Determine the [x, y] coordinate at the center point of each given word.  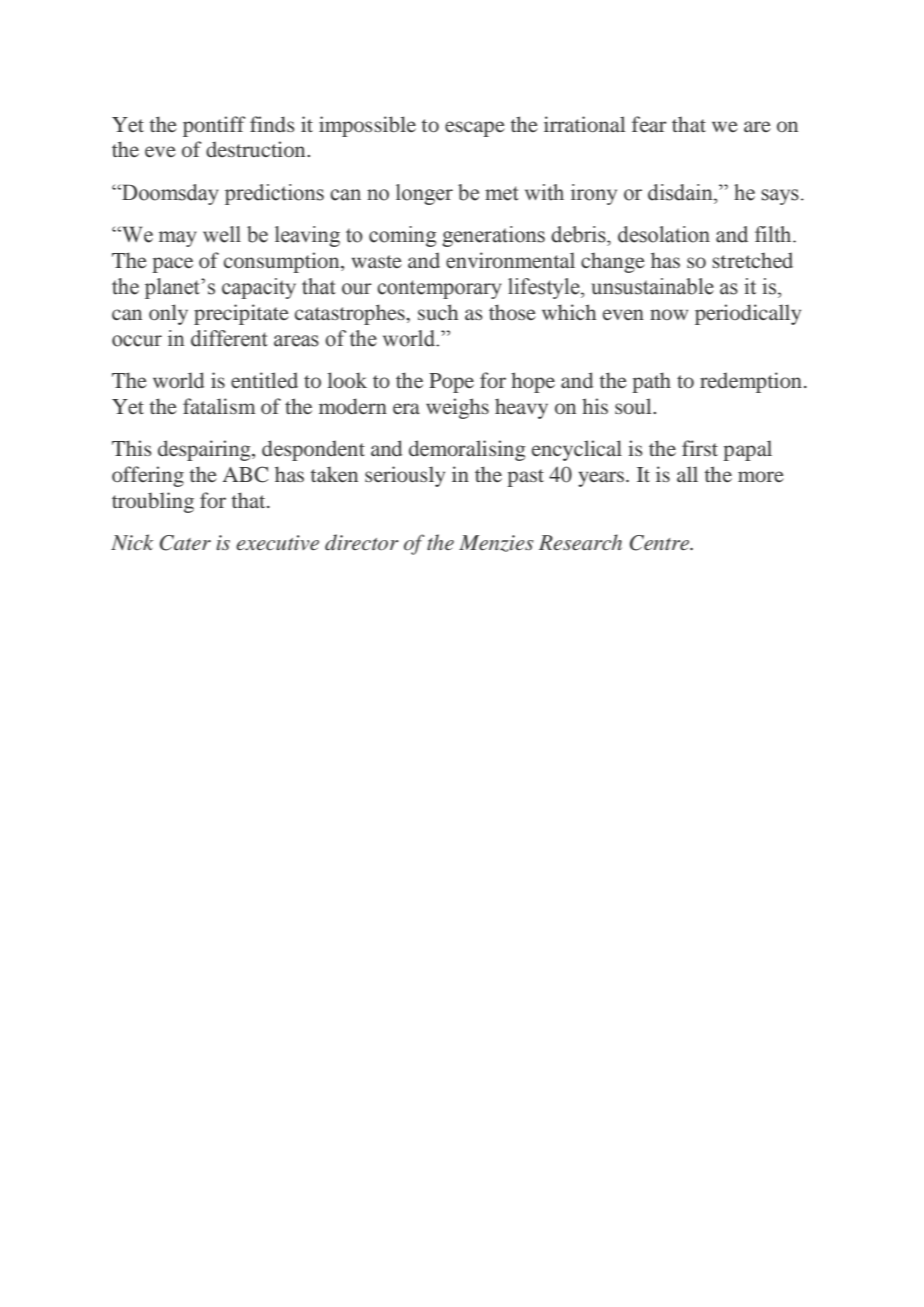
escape [475, 129]
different [229, 338]
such [438, 312]
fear [649, 124]
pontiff [214, 126]
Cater [185, 543]
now [669, 314]
